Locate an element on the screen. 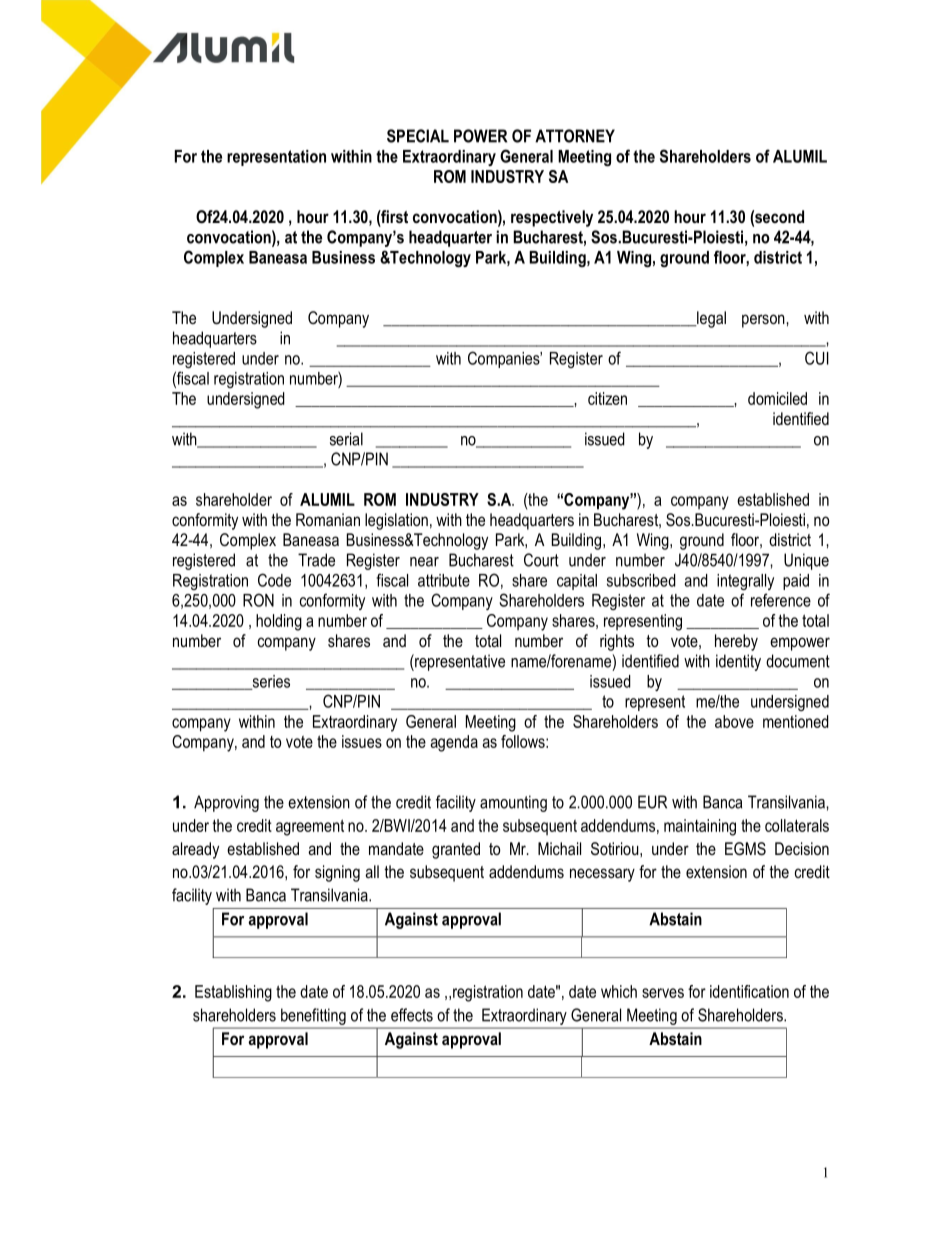  respectively is located at coordinates (552, 218).
